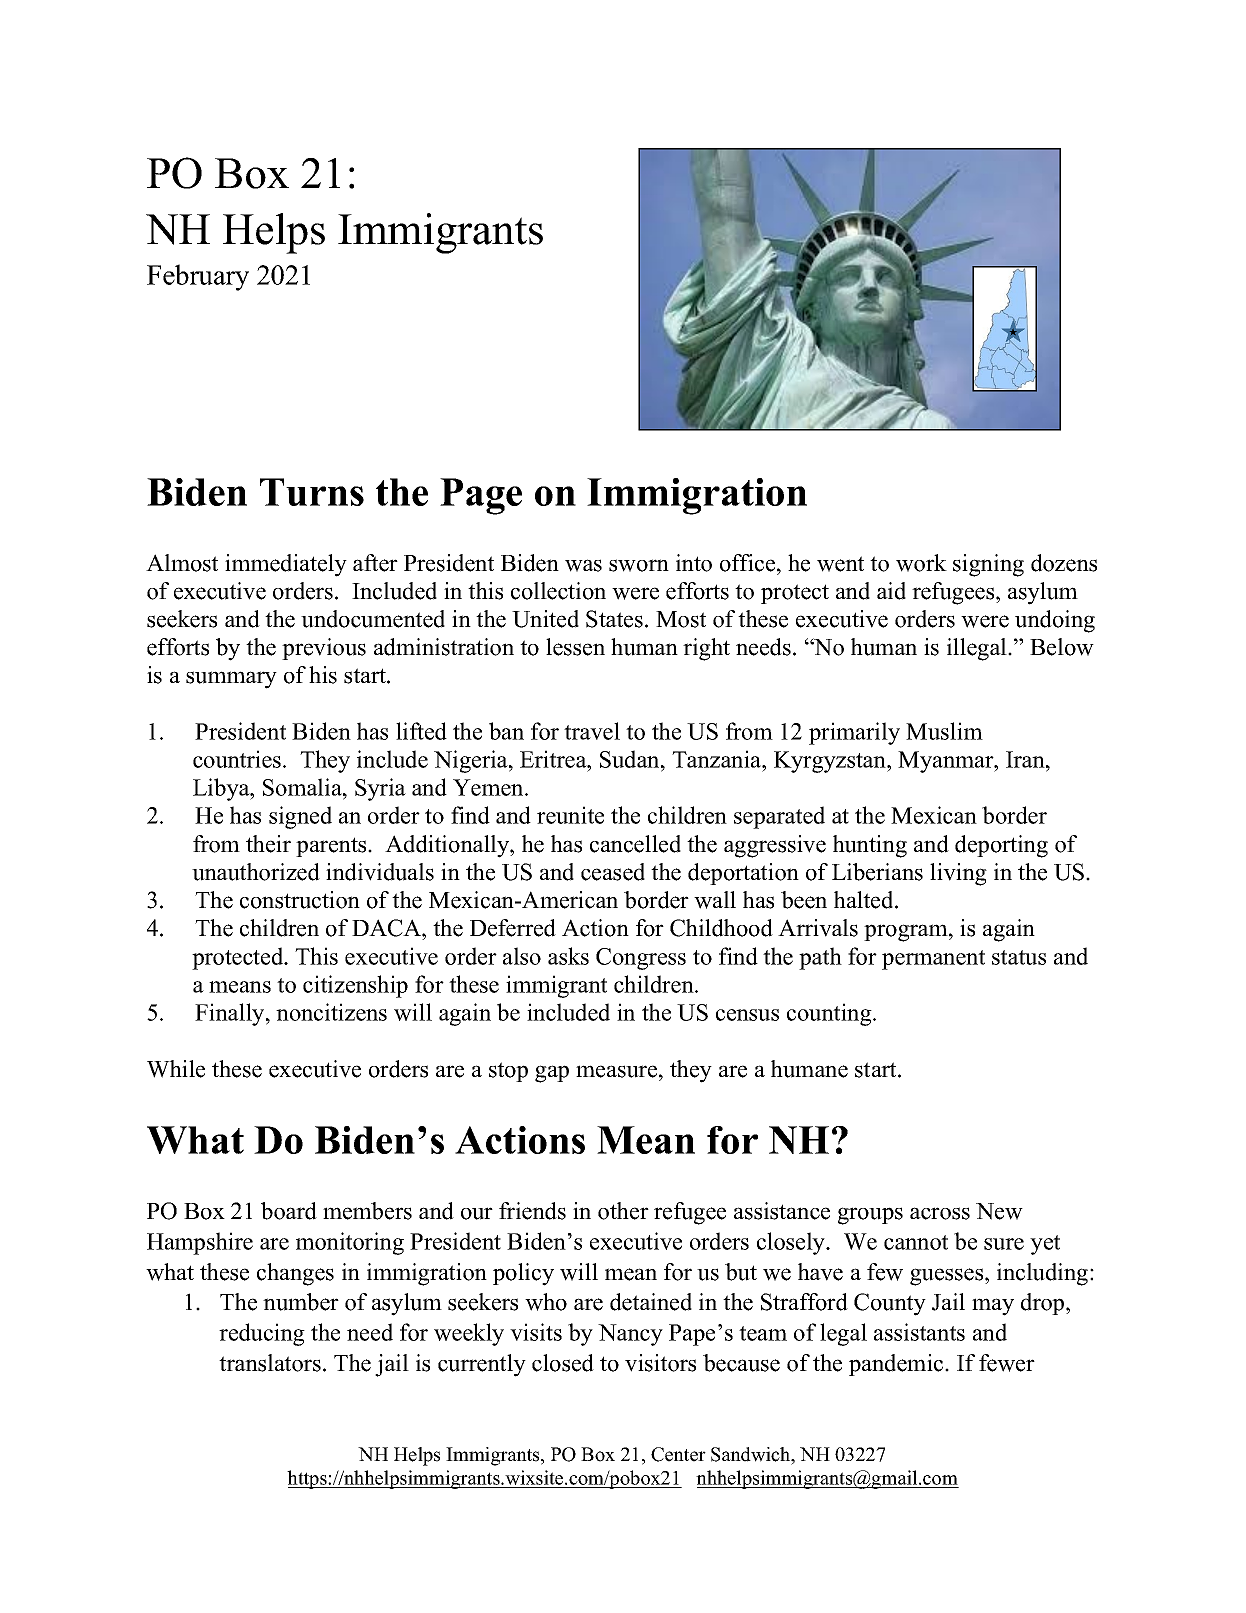  Describe the element at coordinates (575, 647) in the screenshot. I see `lessen` at that location.
